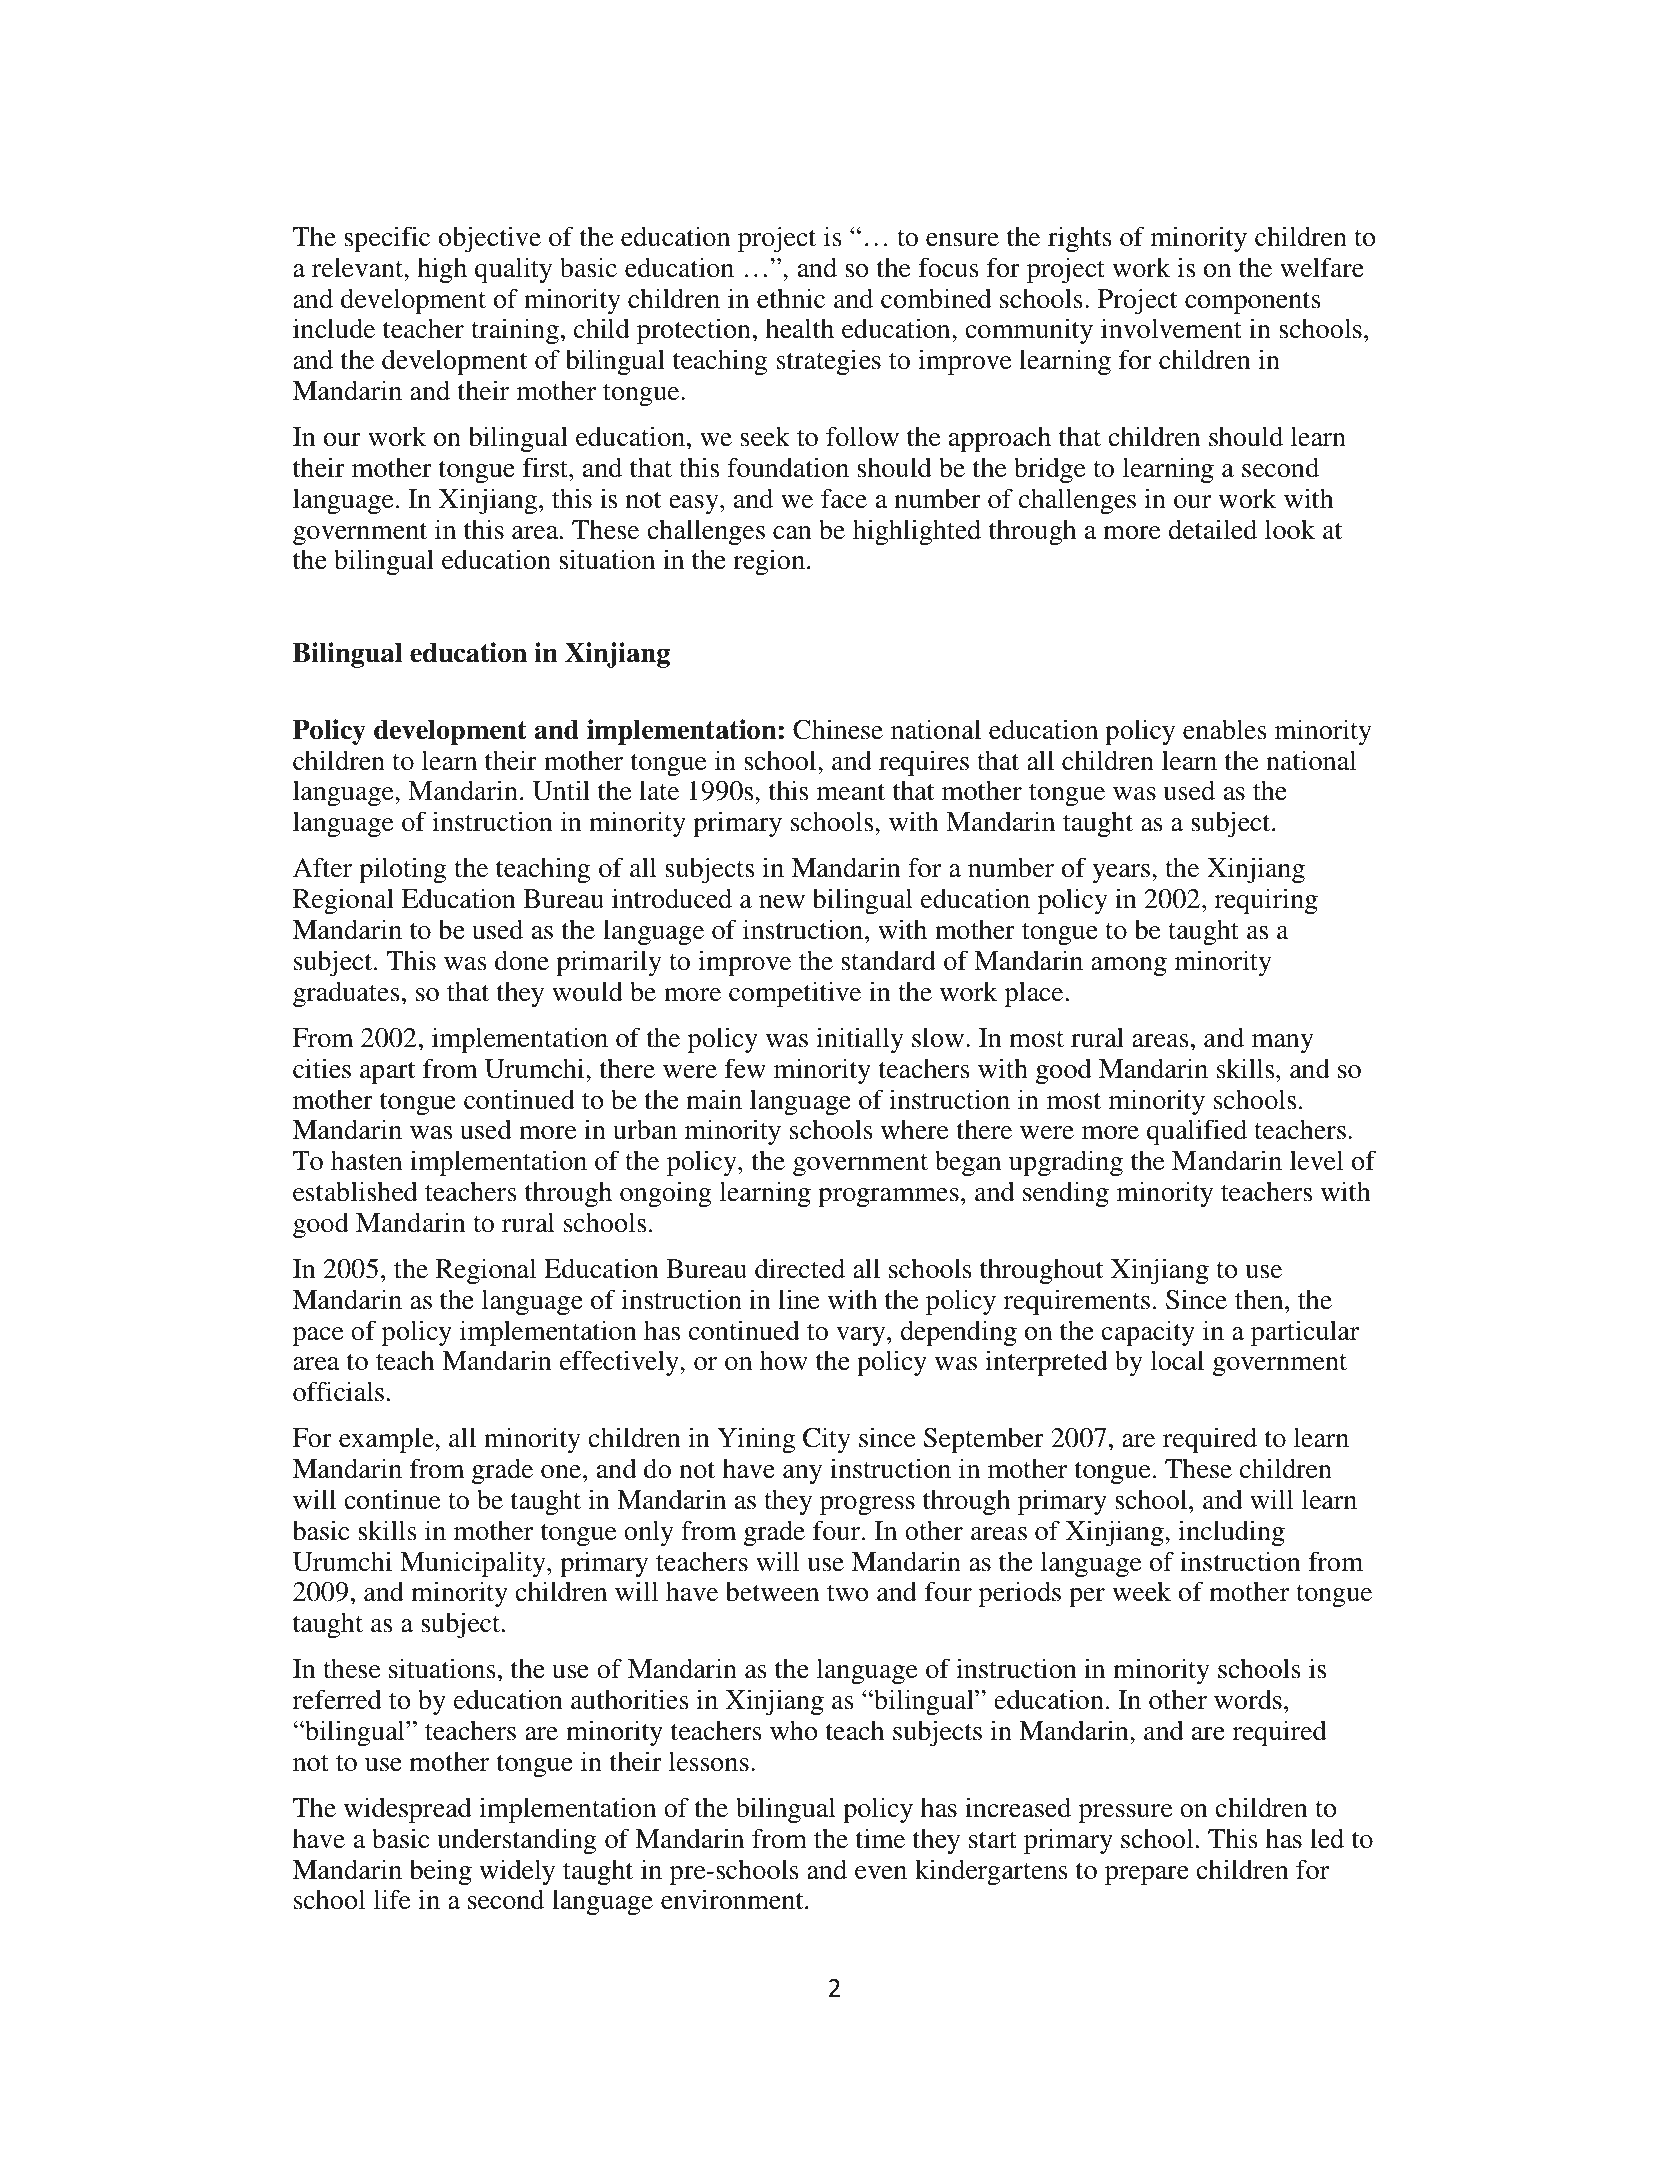  I want to click on components, so click(1253, 303).
